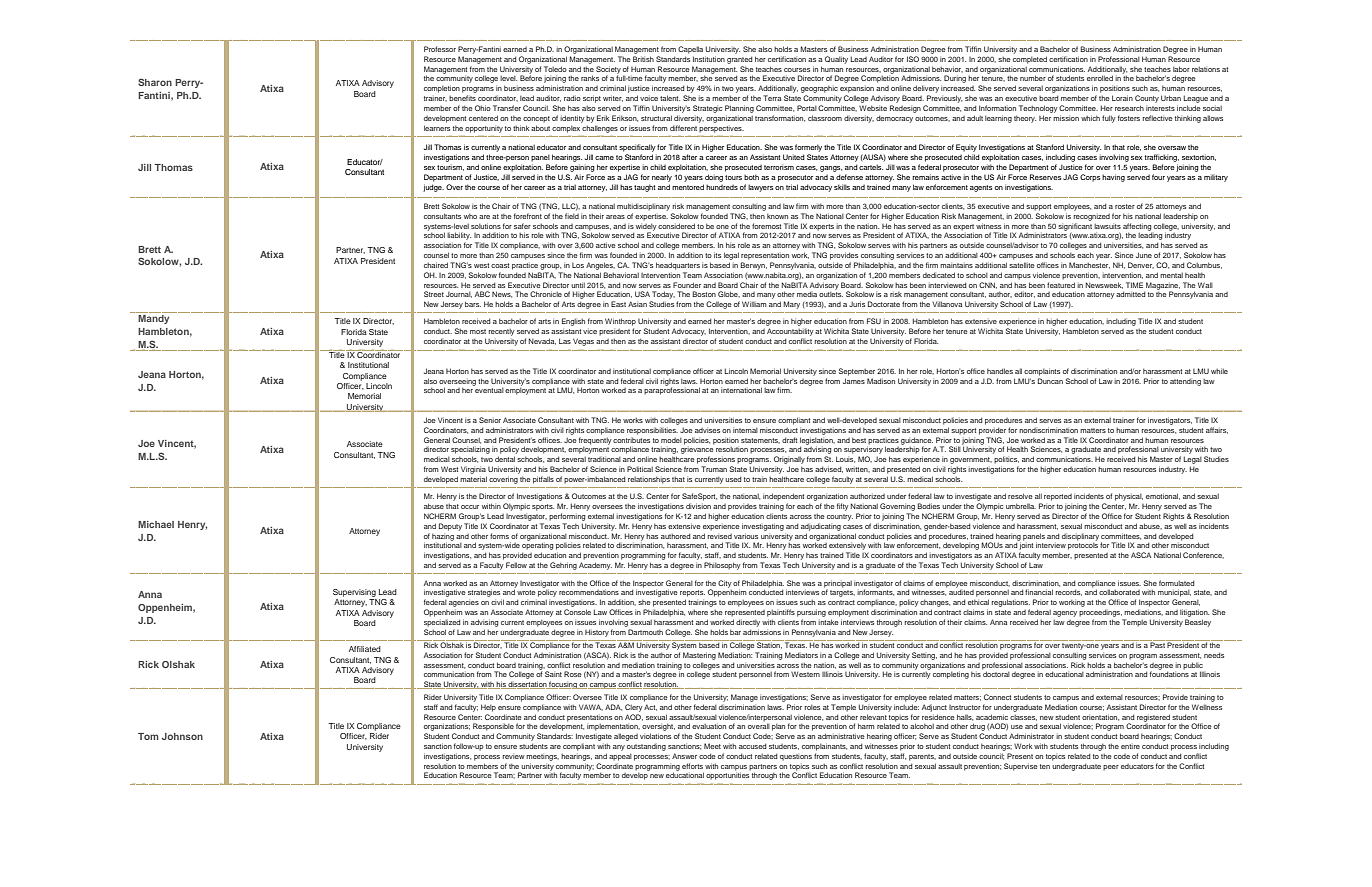  What do you see at coordinates (155, 82) in the page?
I see `Sharon` at bounding box center [155, 82].
